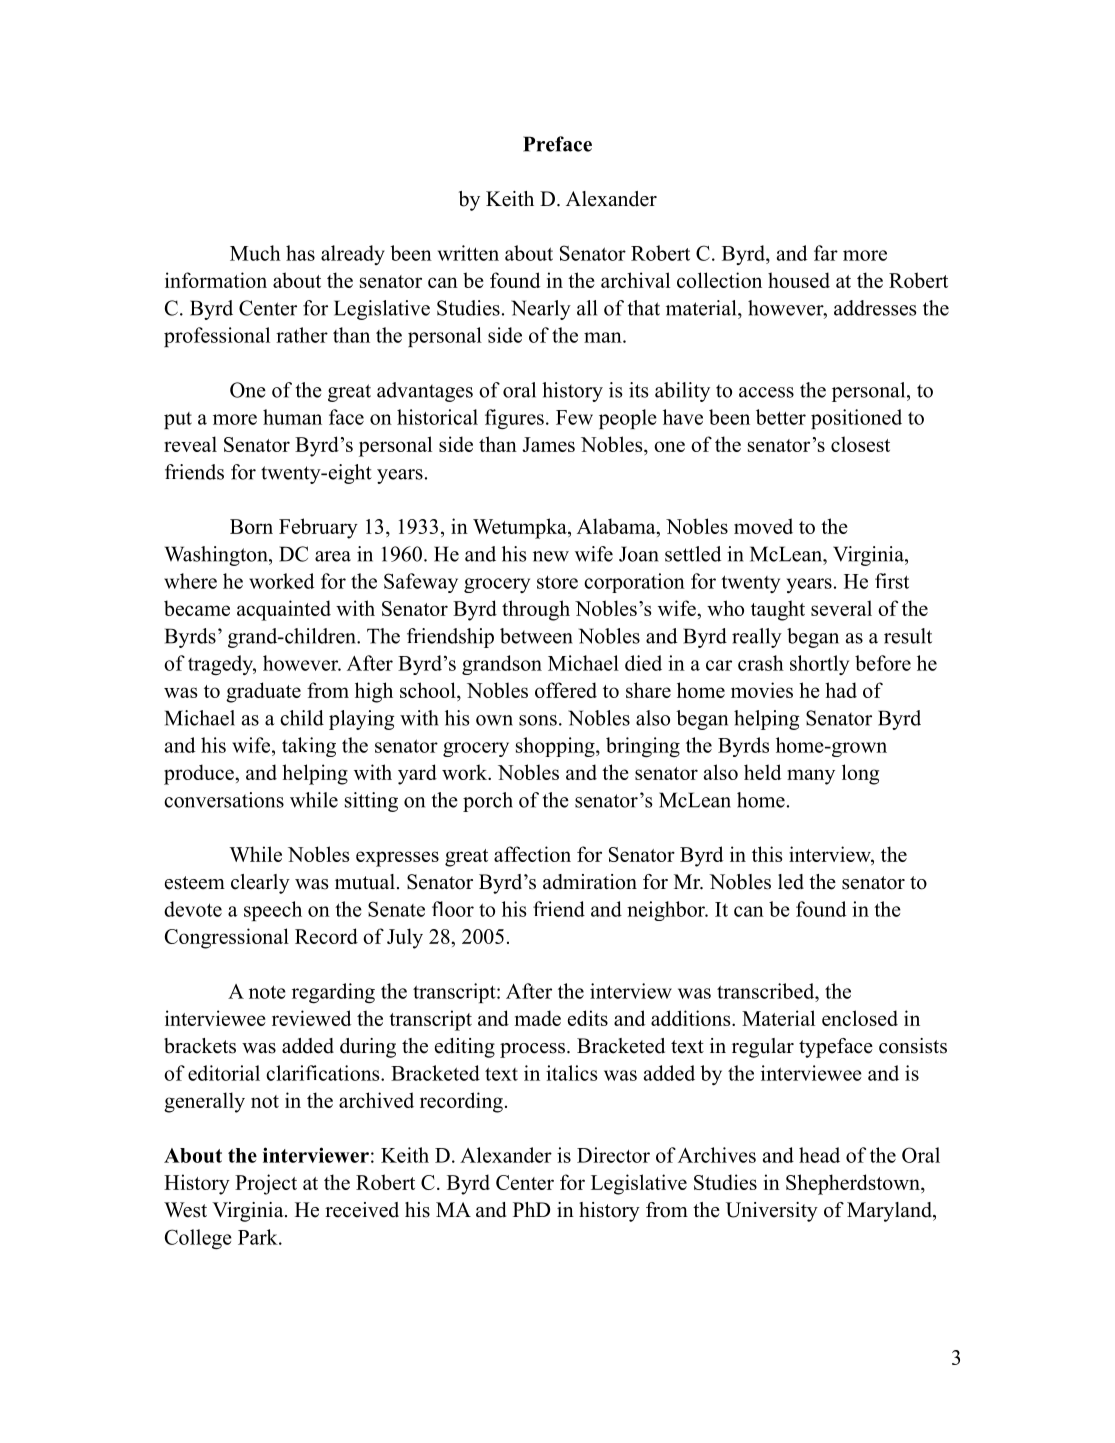  Describe the element at coordinates (266, 1184) in the screenshot. I see `Project` at that location.
